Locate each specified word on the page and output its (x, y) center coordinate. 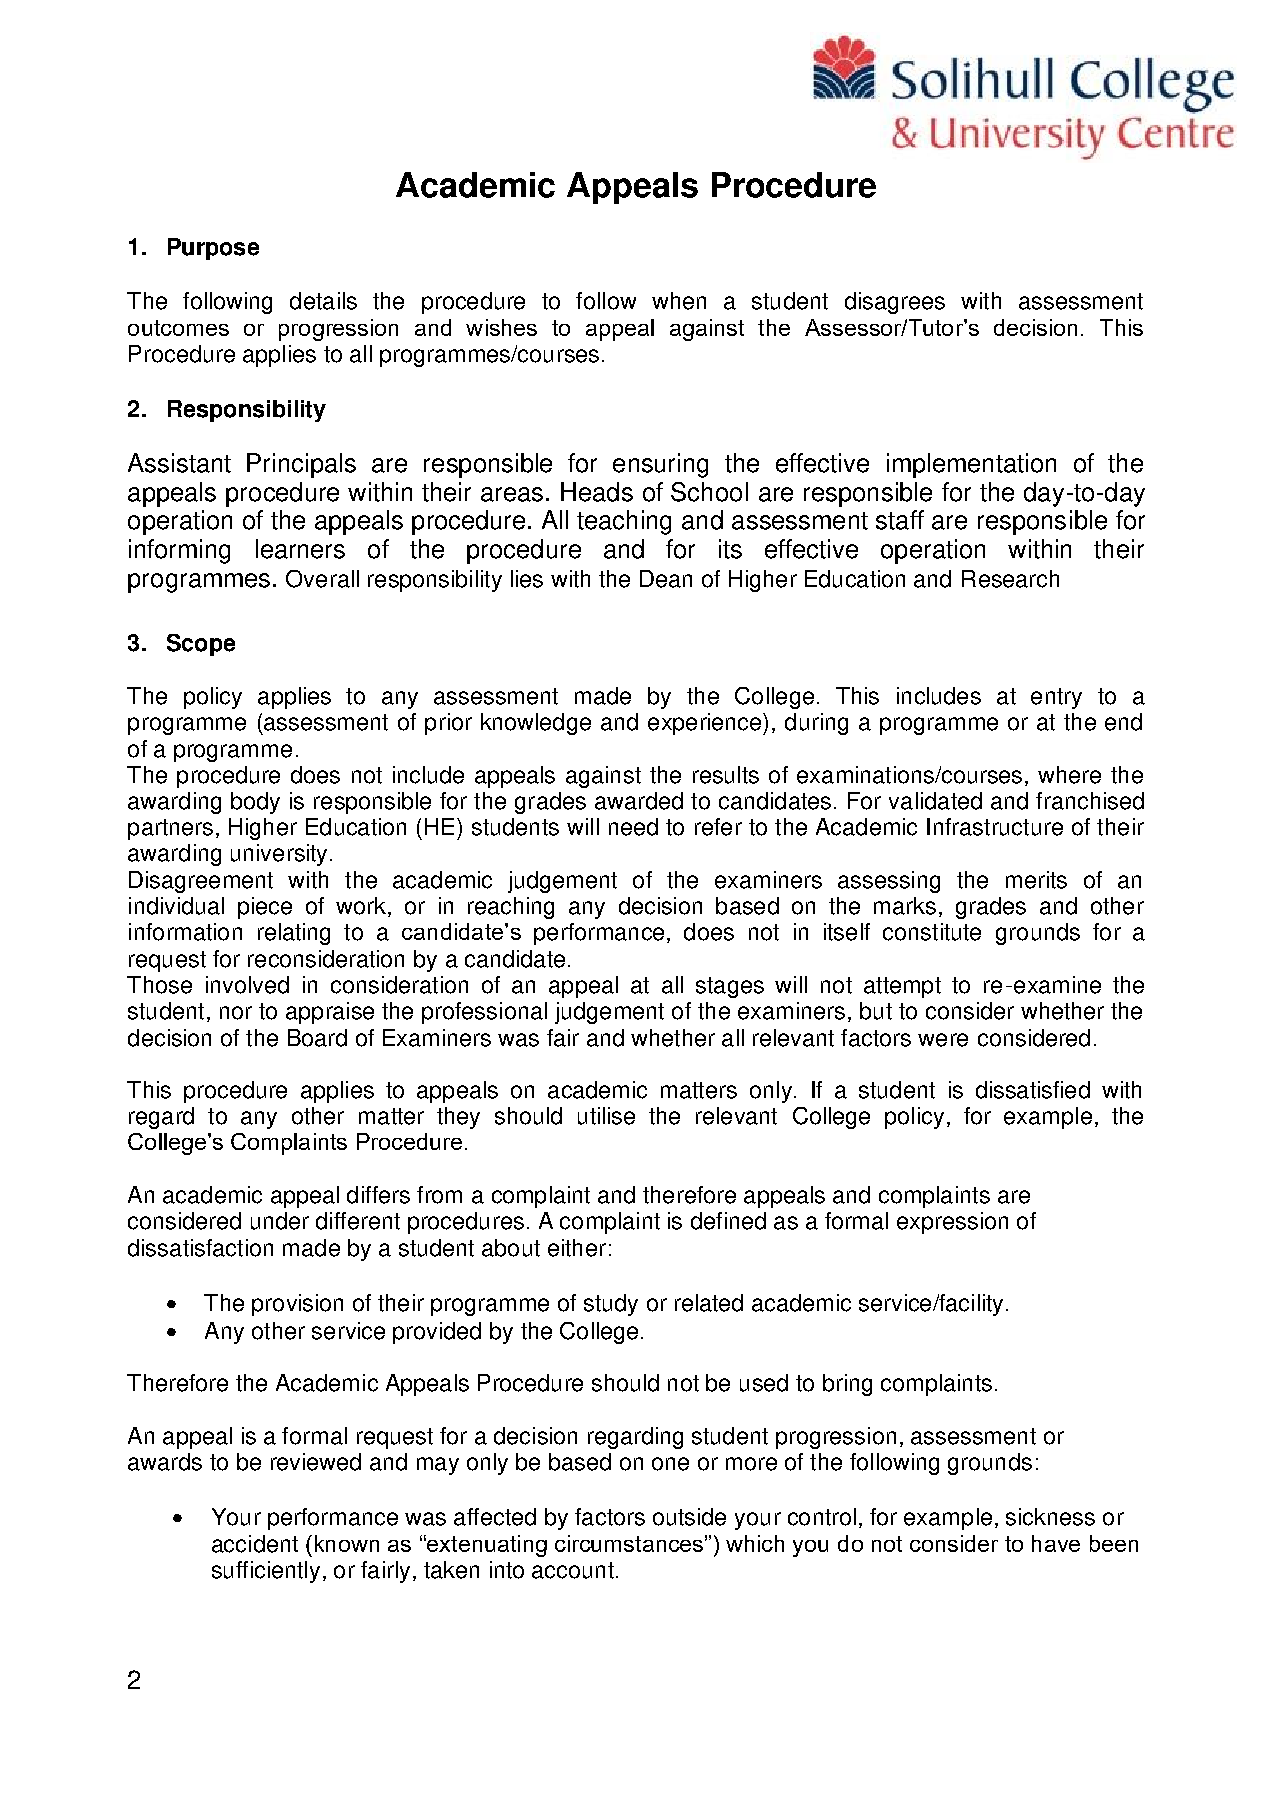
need (633, 827)
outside (689, 1517)
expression (952, 1223)
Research (1010, 579)
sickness (1050, 1517)
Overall (322, 579)
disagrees (895, 303)
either (577, 1248)
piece (265, 908)
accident (255, 1544)
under (280, 1221)
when (679, 301)
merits (1036, 880)
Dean (666, 579)
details (323, 301)
